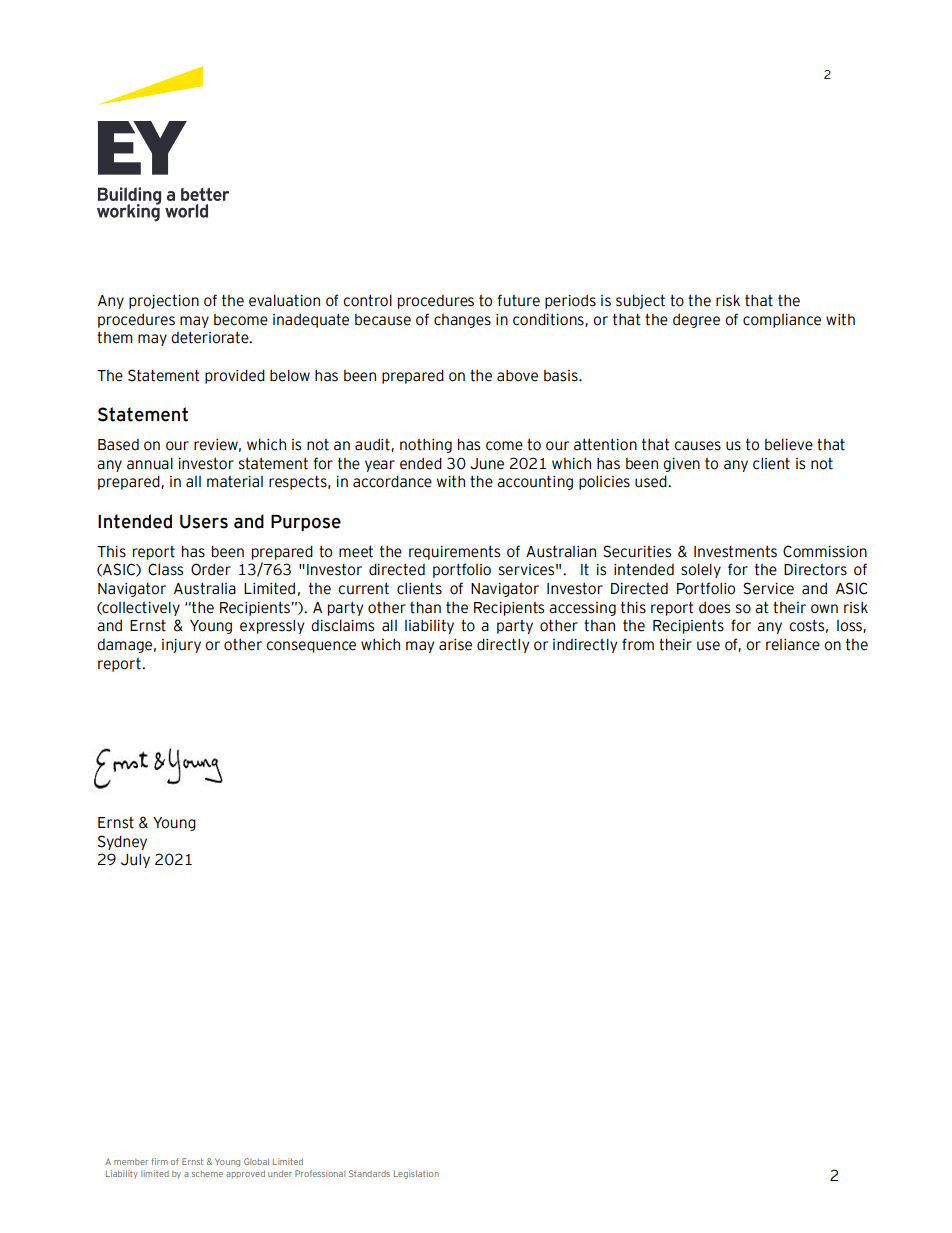 The image size is (952, 1233). What do you see at coordinates (211, 569) in the image?
I see `Order` at bounding box center [211, 569].
